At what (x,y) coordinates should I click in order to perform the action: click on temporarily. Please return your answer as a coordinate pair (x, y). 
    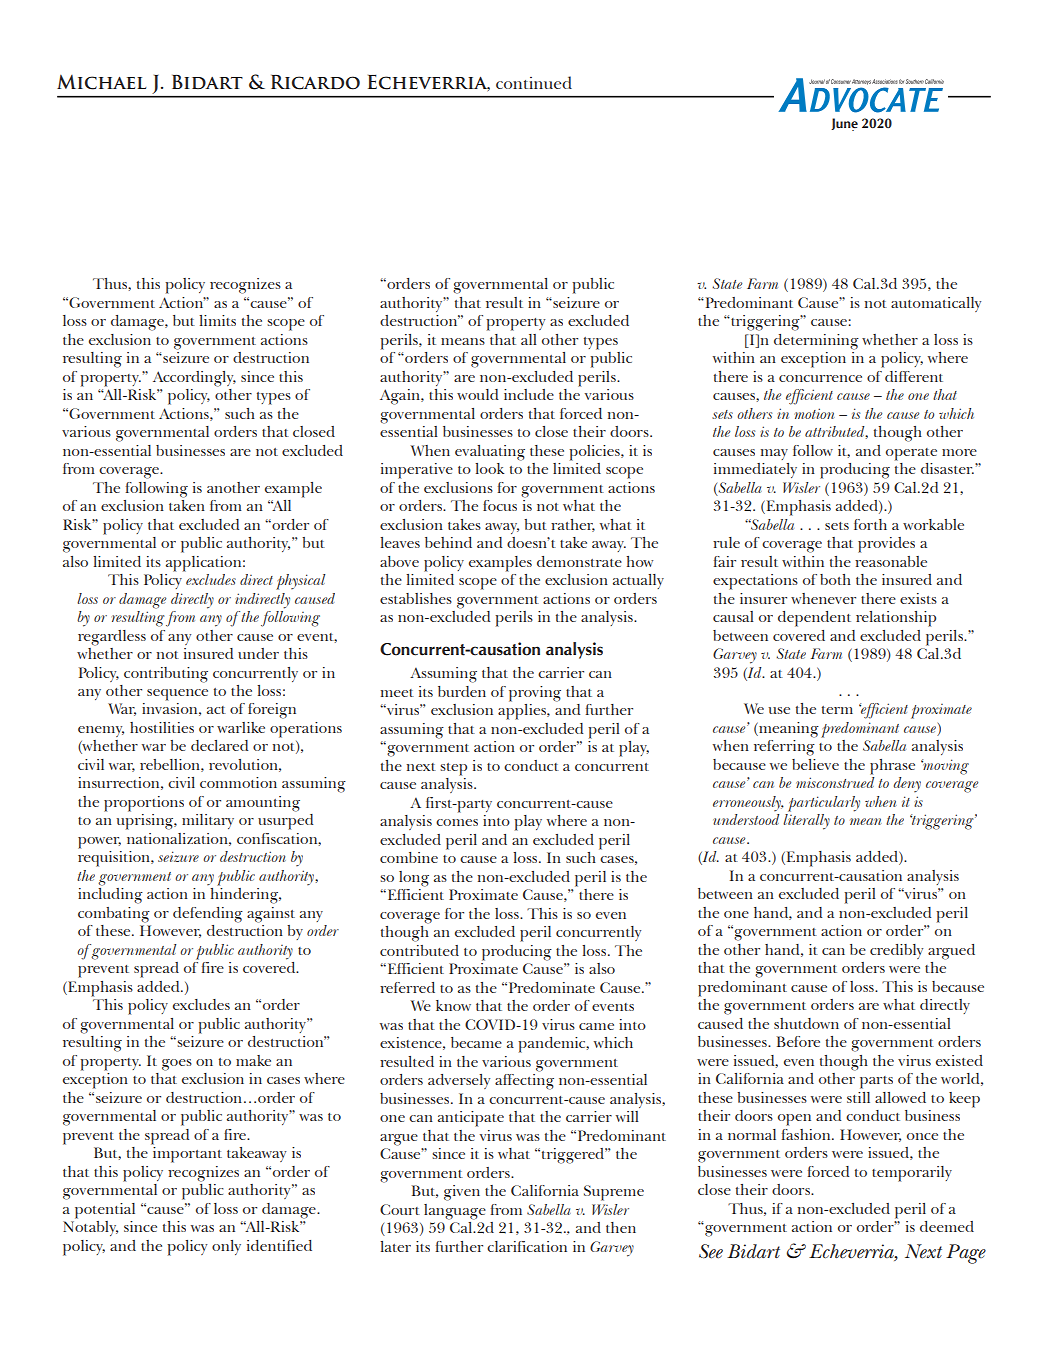
    Looking at the image, I should click on (912, 1174).
